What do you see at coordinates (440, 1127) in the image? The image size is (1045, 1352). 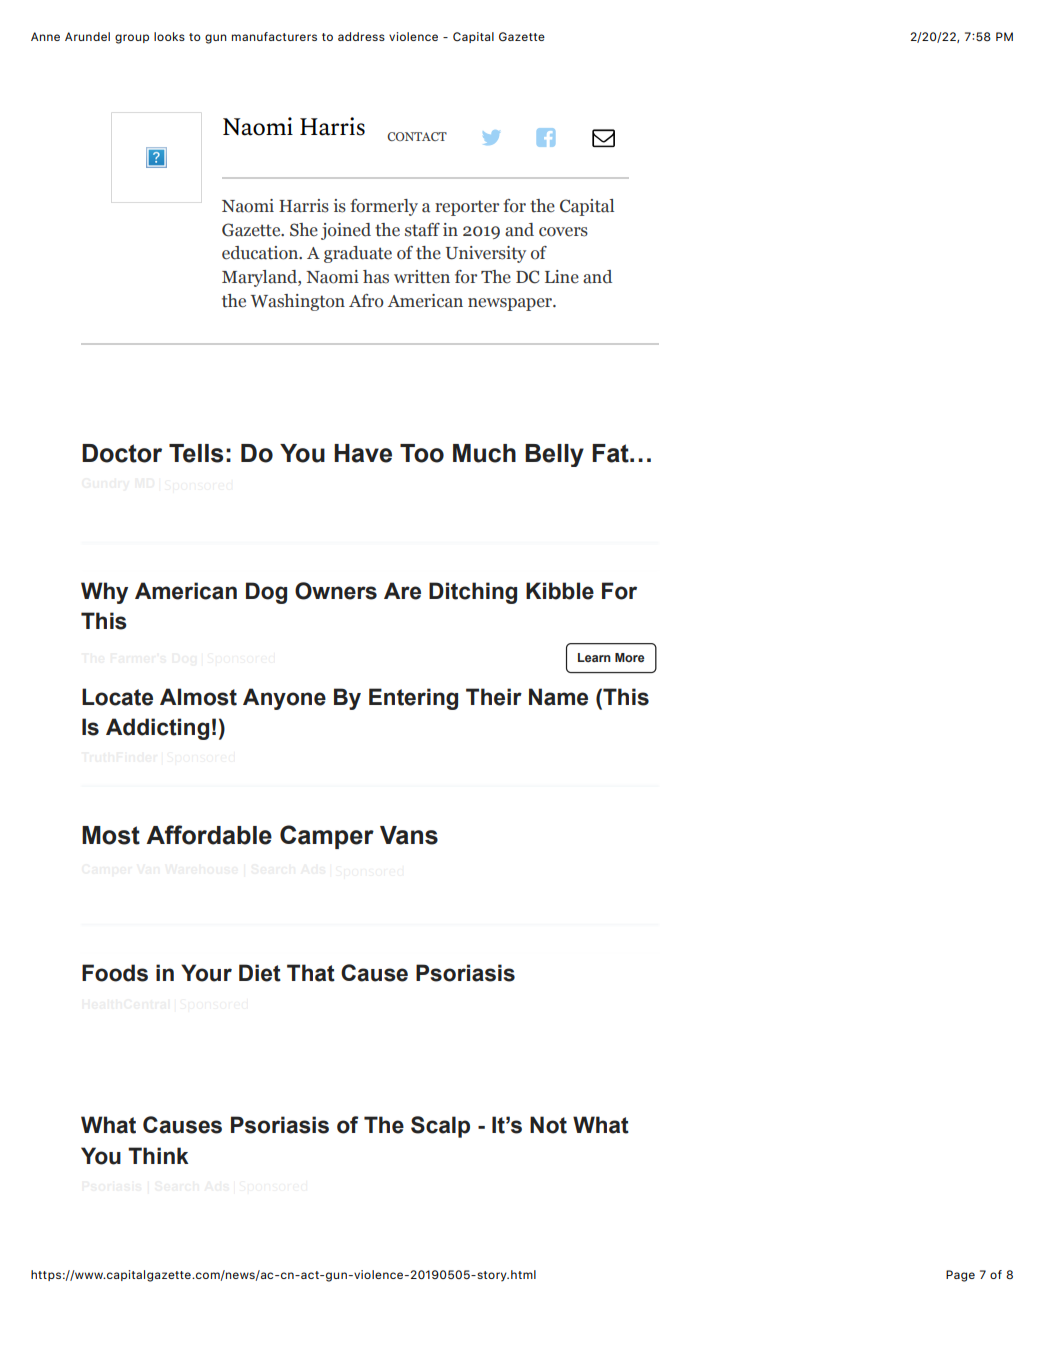 I see `Scalp` at bounding box center [440, 1127].
